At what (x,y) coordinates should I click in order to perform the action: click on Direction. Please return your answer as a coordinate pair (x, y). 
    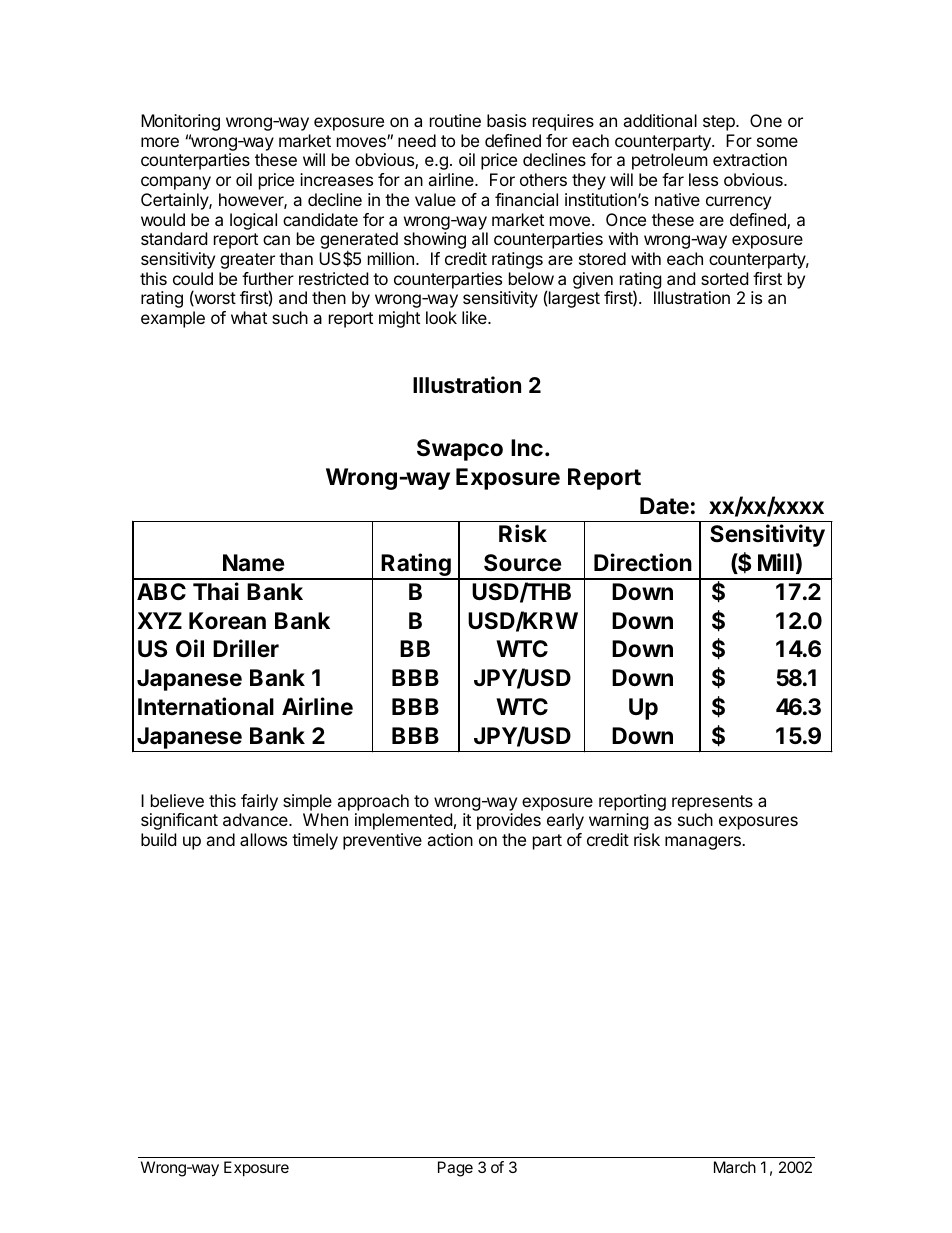
    Looking at the image, I should click on (643, 562).
